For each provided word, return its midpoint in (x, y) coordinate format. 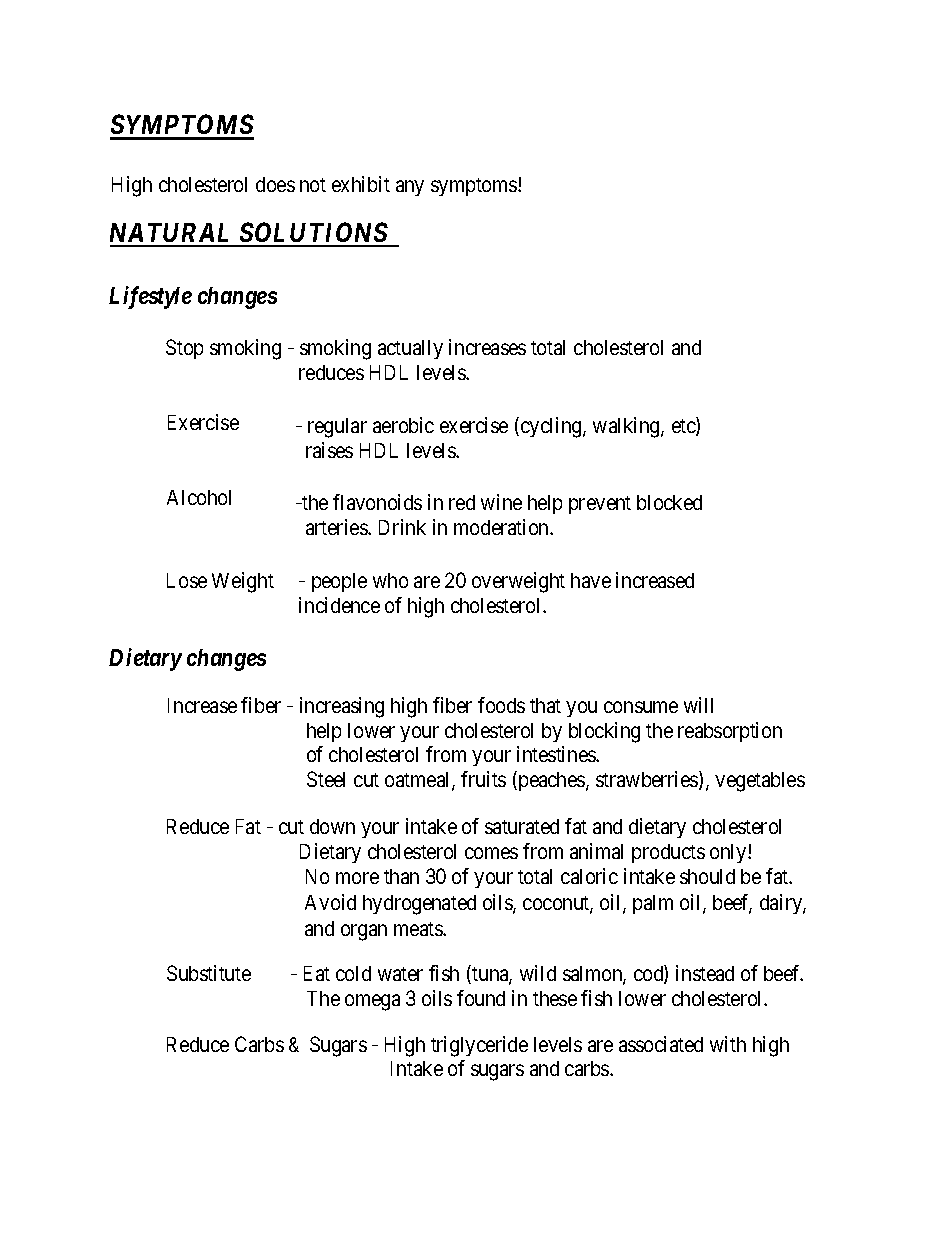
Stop (184, 349)
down (332, 826)
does (275, 184)
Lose (187, 580)
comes (491, 853)
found (481, 998)
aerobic (403, 425)
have (591, 580)
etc (684, 427)
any (410, 188)
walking (627, 427)
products (668, 853)
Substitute (209, 973)
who (390, 580)
